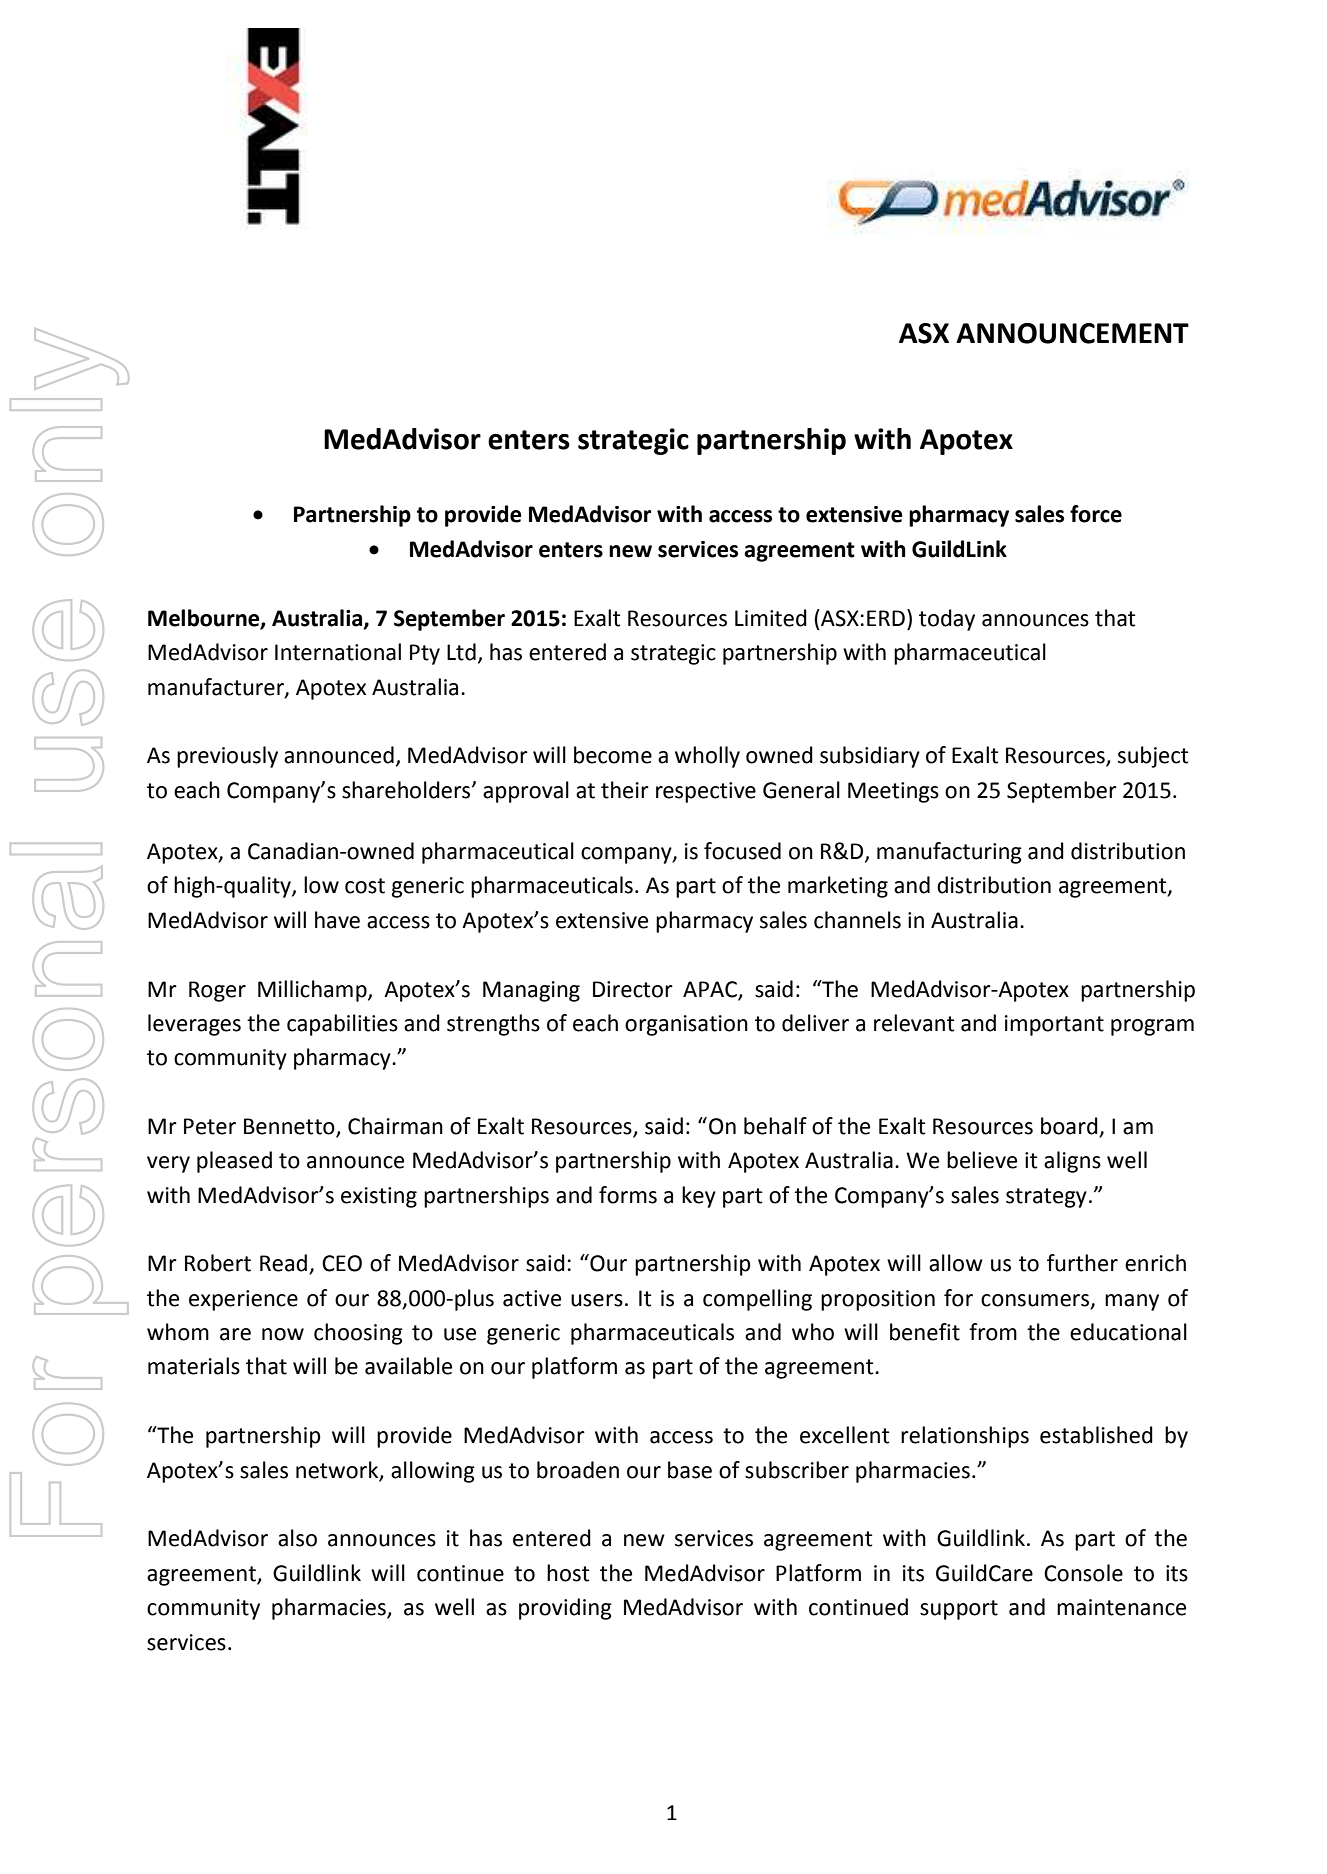 The height and width of the screenshot is (1874, 1327). Describe the element at coordinates (1046, 1198) in the screenshot. I see `strategy` at that location.
